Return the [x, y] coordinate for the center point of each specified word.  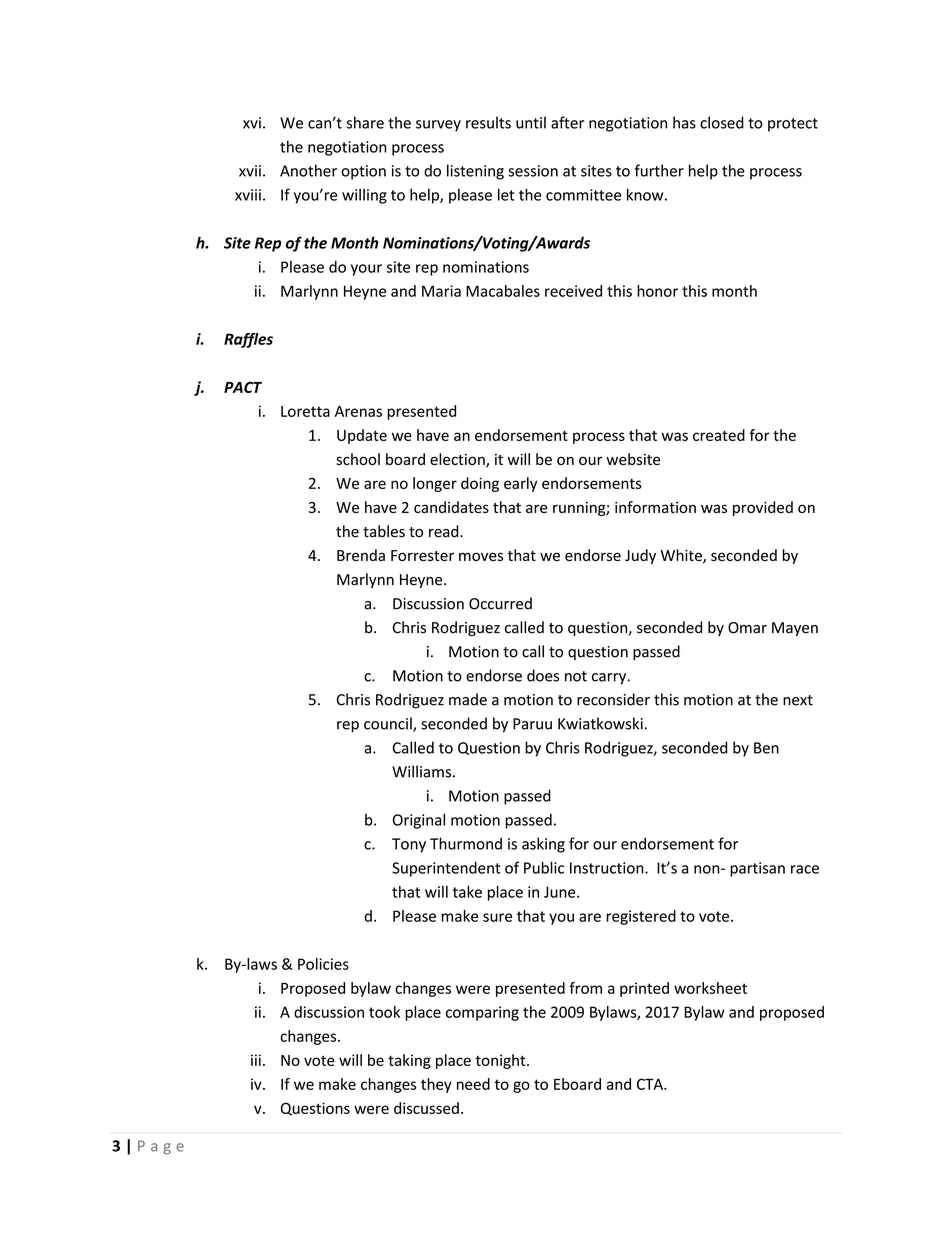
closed [722, 122]
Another [308, 170]
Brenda [361, 555]
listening [475, 172]
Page [161, 1147]
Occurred [500, 603]
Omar [747, 628]
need [473, 1084]
